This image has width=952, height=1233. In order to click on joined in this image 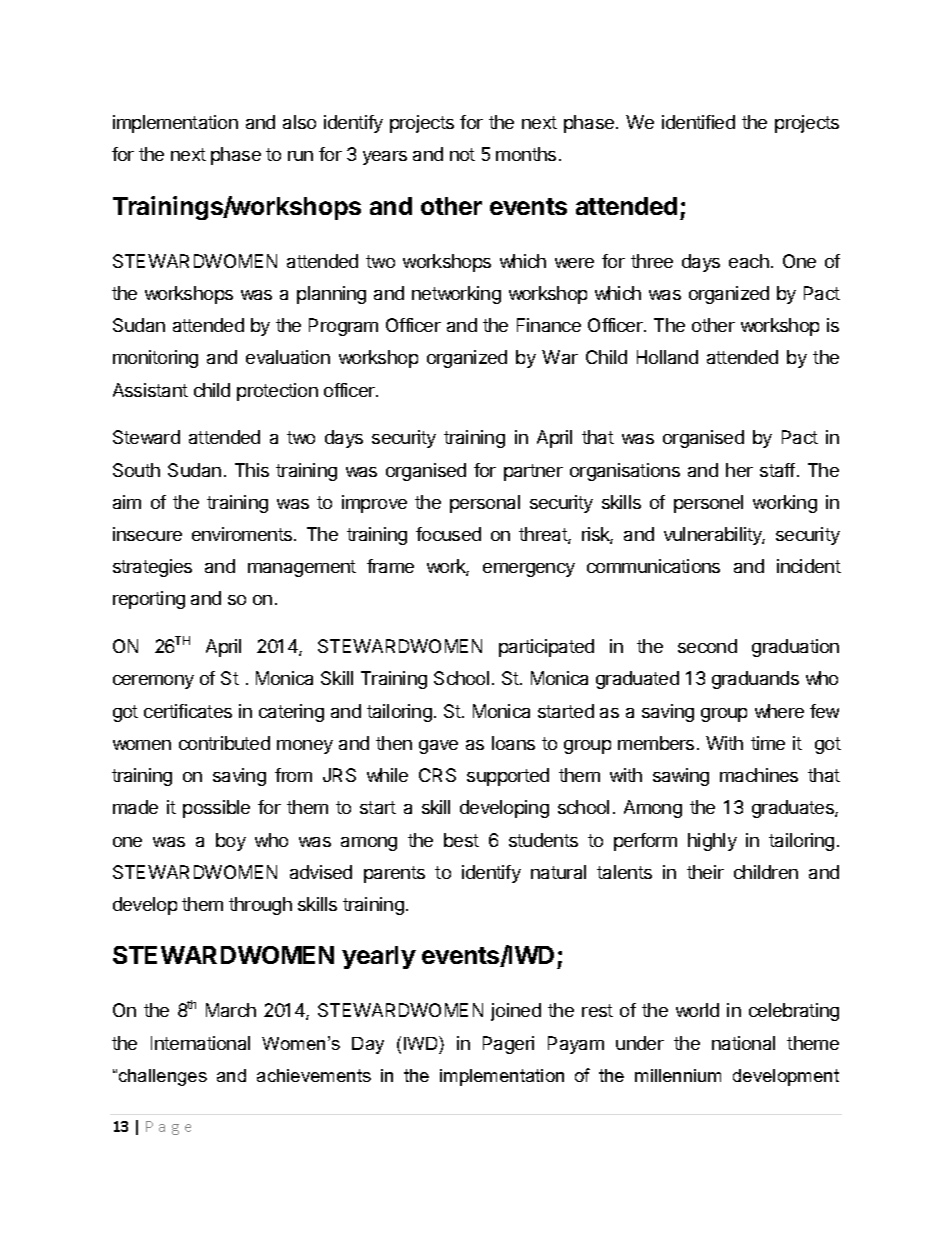, I will do `click(516, 1012)`.
